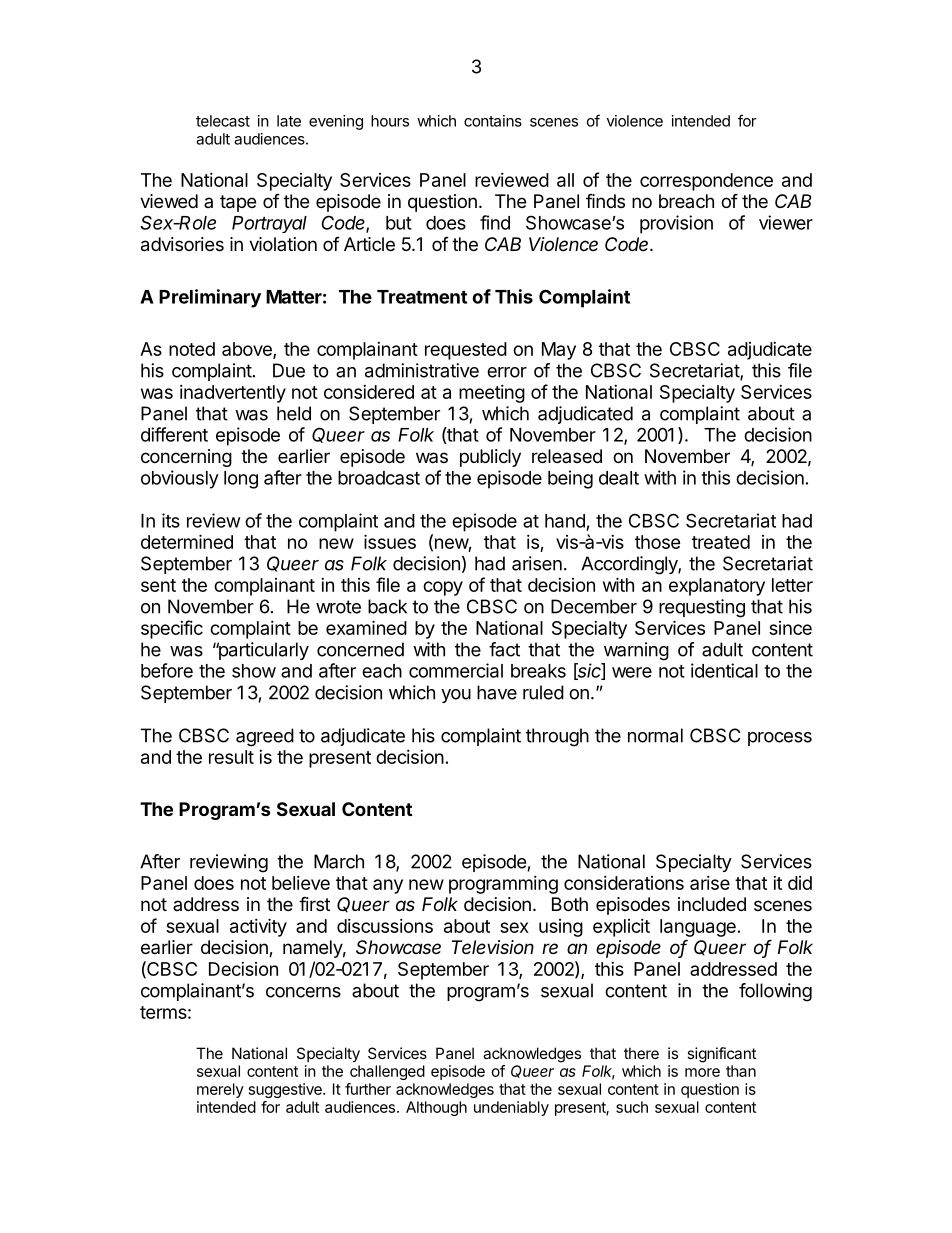 This screenshot has height=1233, width=952. What do you see at coordinates (388, 886) in the screenshot?
I see `any` at bounding box center [388, 886].
